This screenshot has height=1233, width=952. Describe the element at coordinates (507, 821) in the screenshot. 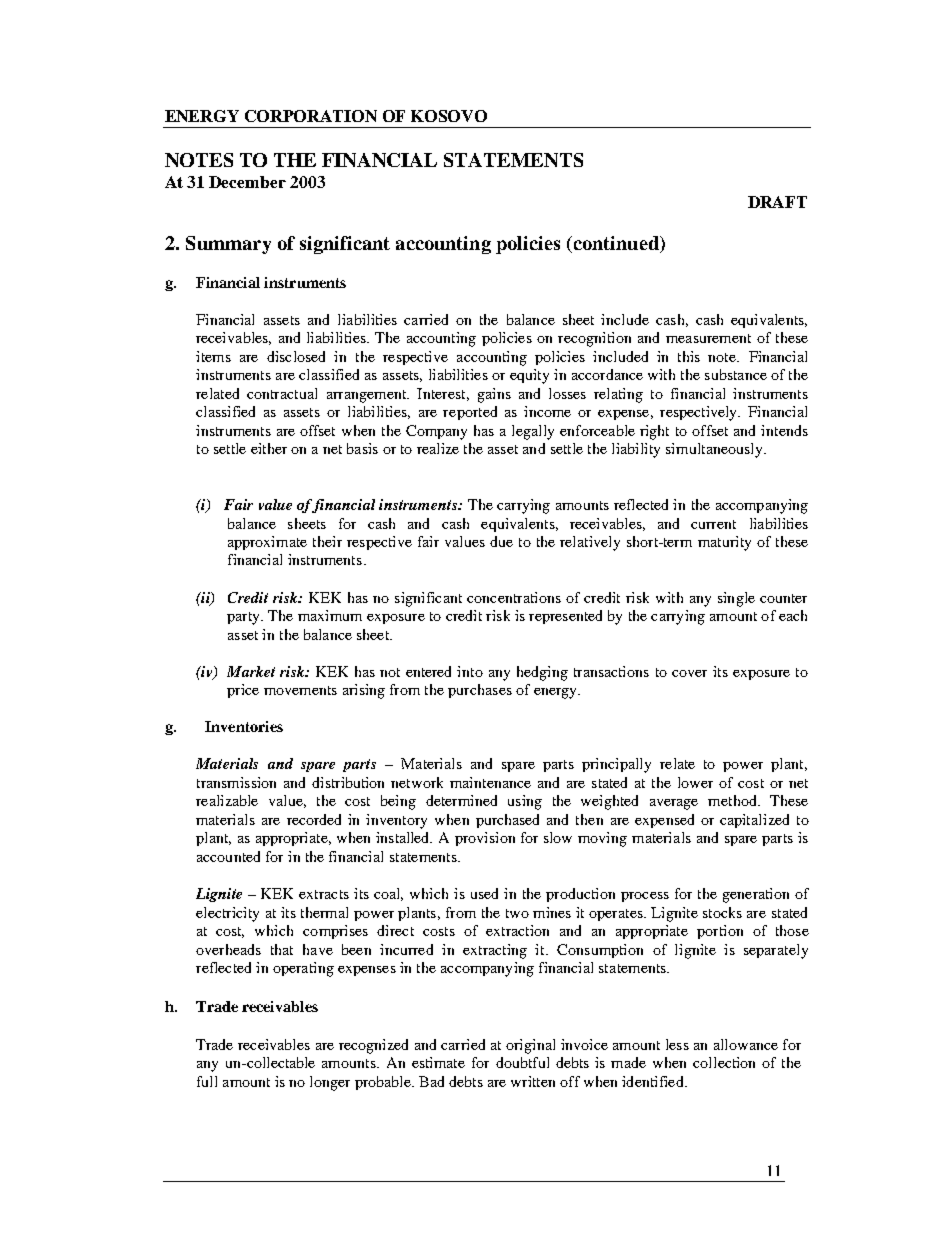

I see `purchased` at that location.
